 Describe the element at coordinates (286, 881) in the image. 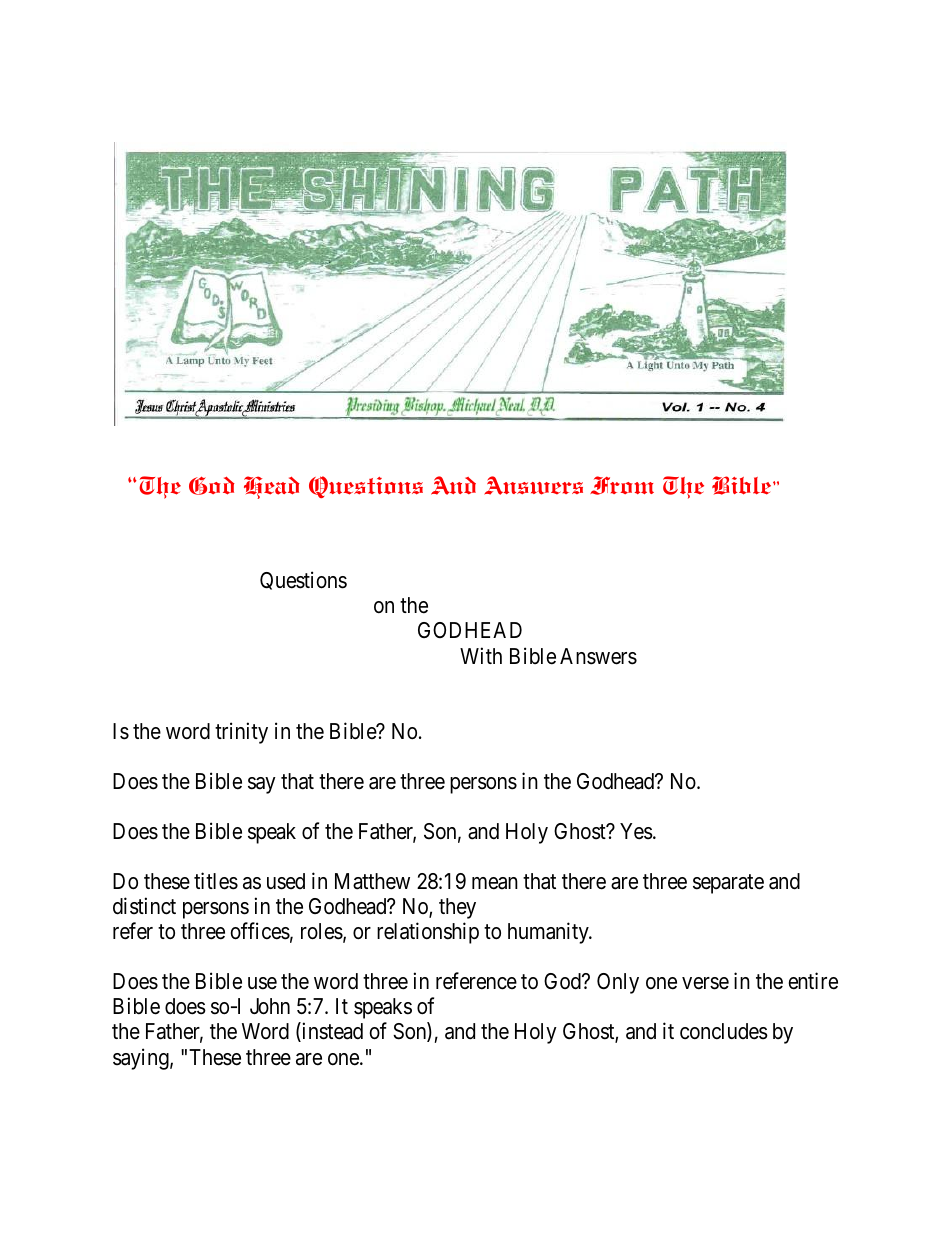

I see `used` at that location.
